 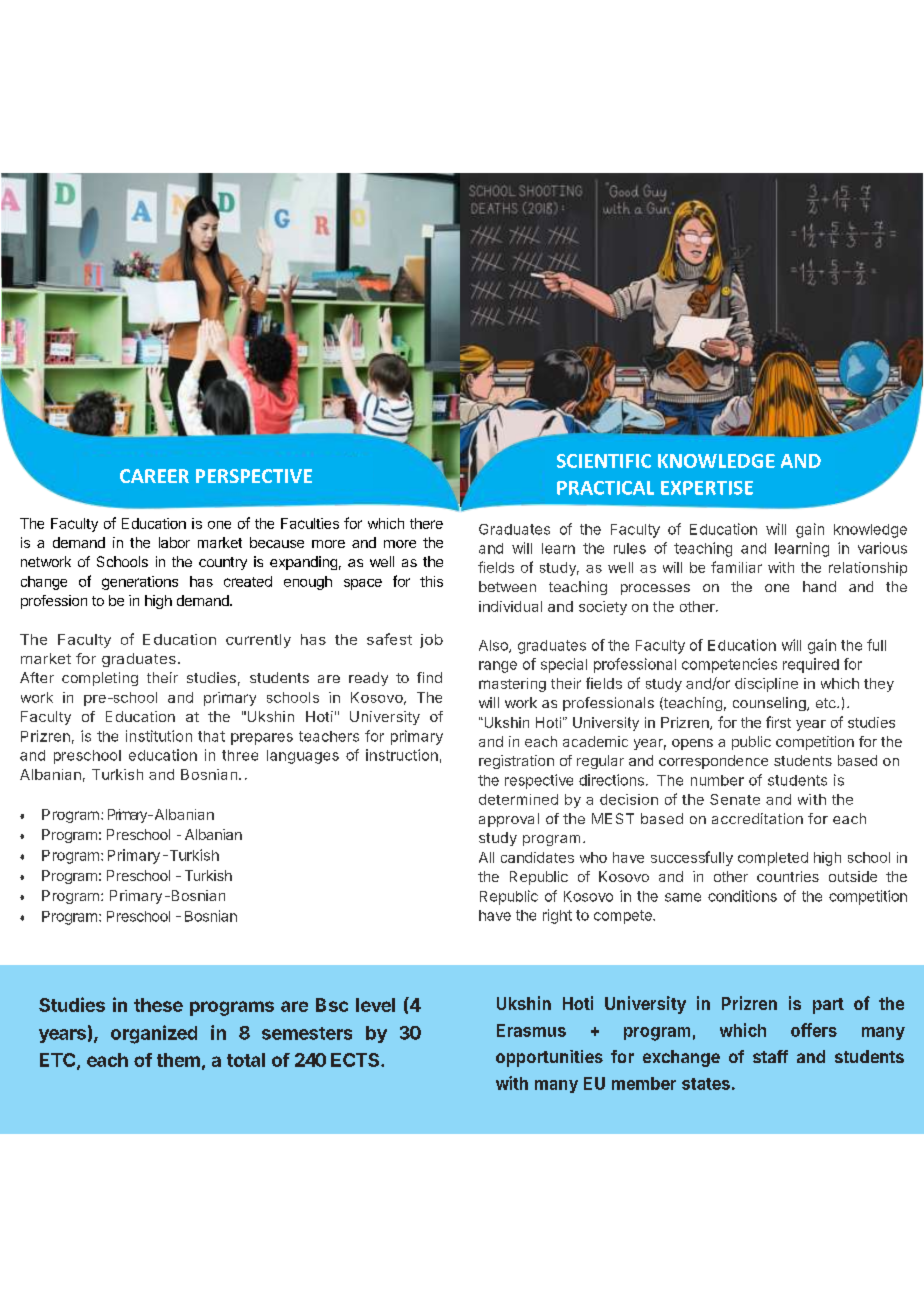 What do you see at coordinates (159, 736) in the document?
I see `institution` at bounding box center [159, 736].
